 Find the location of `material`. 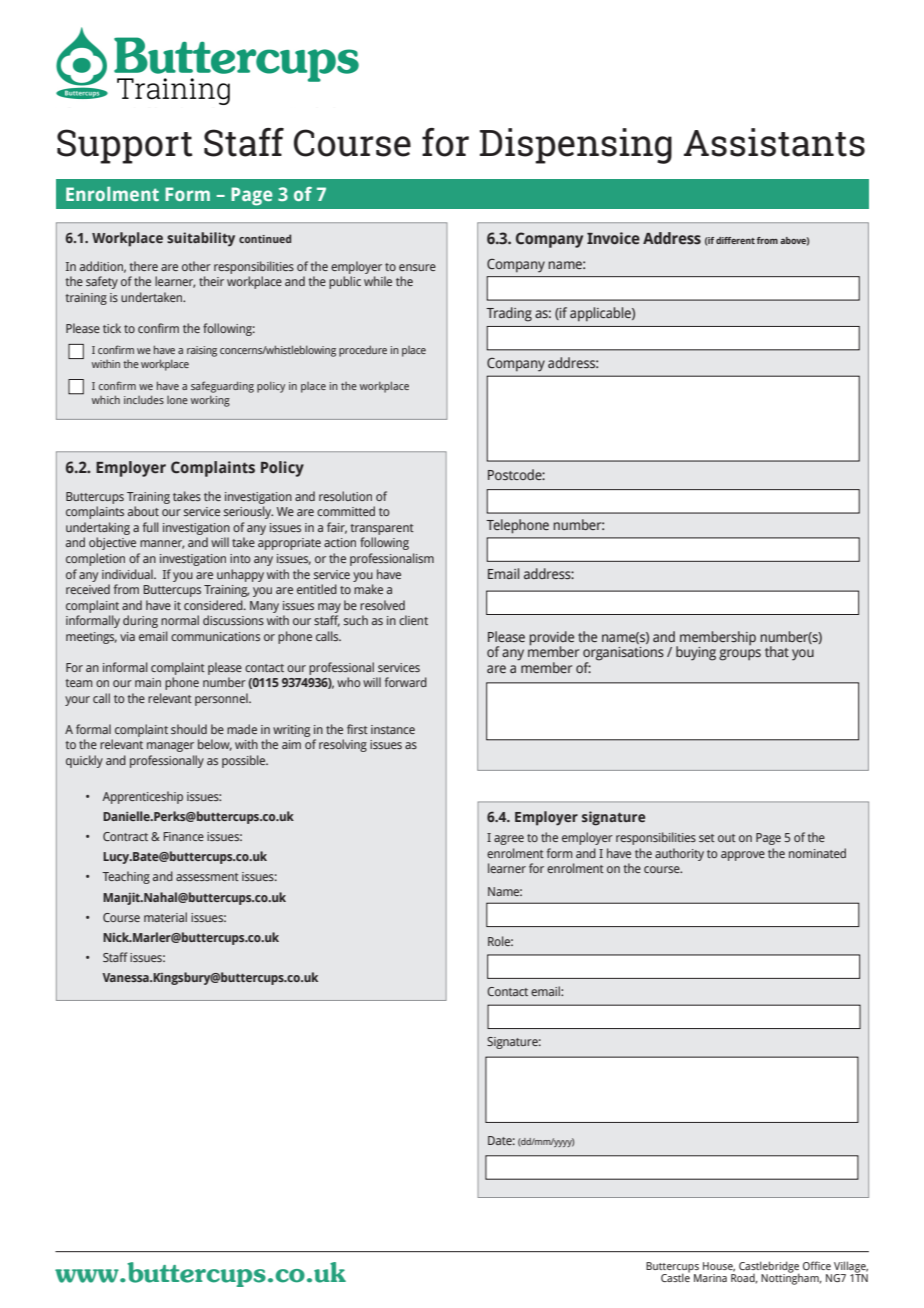

material is located at coordinates (165, 917).
